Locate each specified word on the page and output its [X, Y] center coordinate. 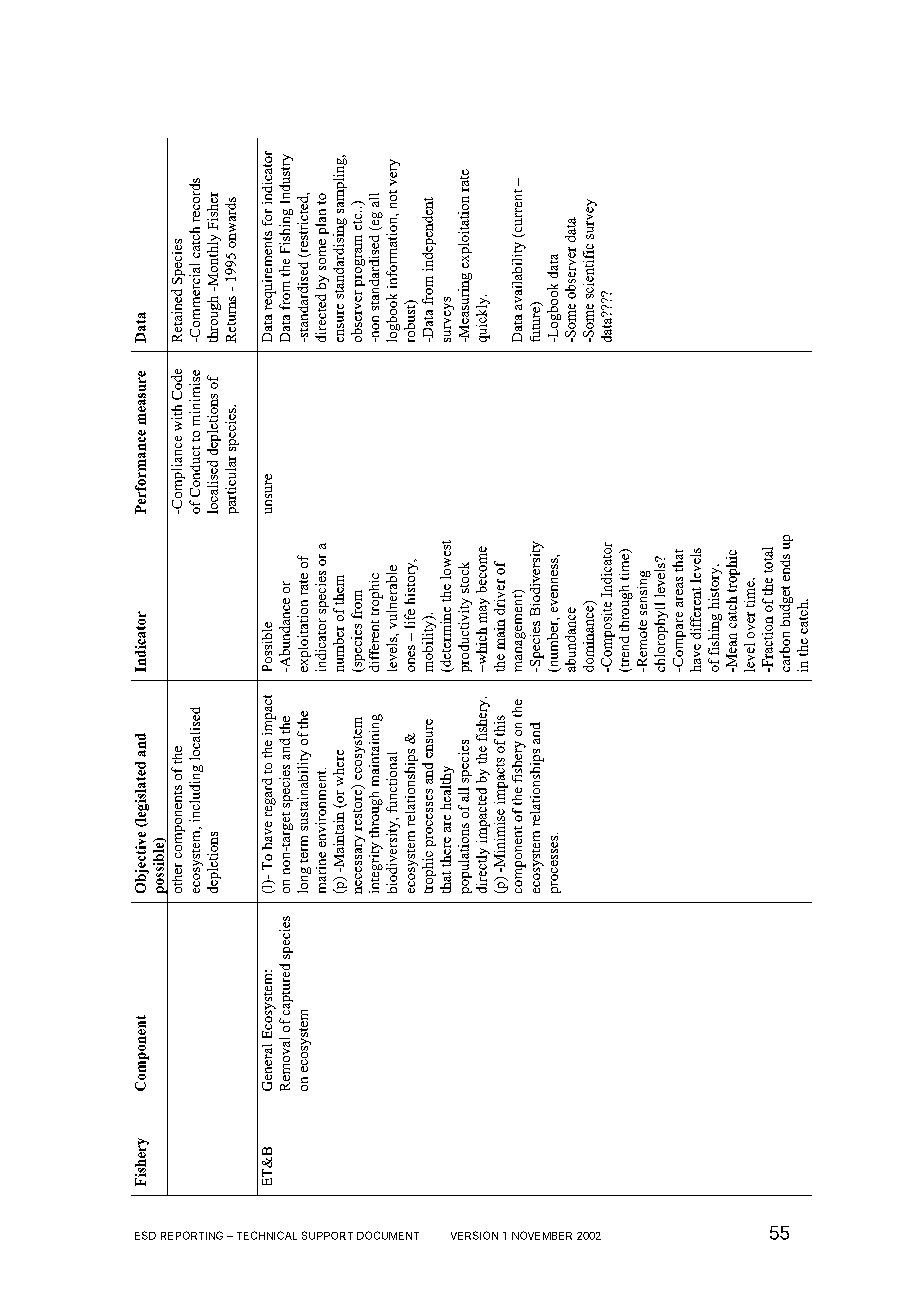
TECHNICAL [267, 1235]
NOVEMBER [542, 1235]
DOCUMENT [388, 1235]
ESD [145, 1235]
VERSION [474, 1235]
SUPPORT [327, 1235]
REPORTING [192, 1235]
